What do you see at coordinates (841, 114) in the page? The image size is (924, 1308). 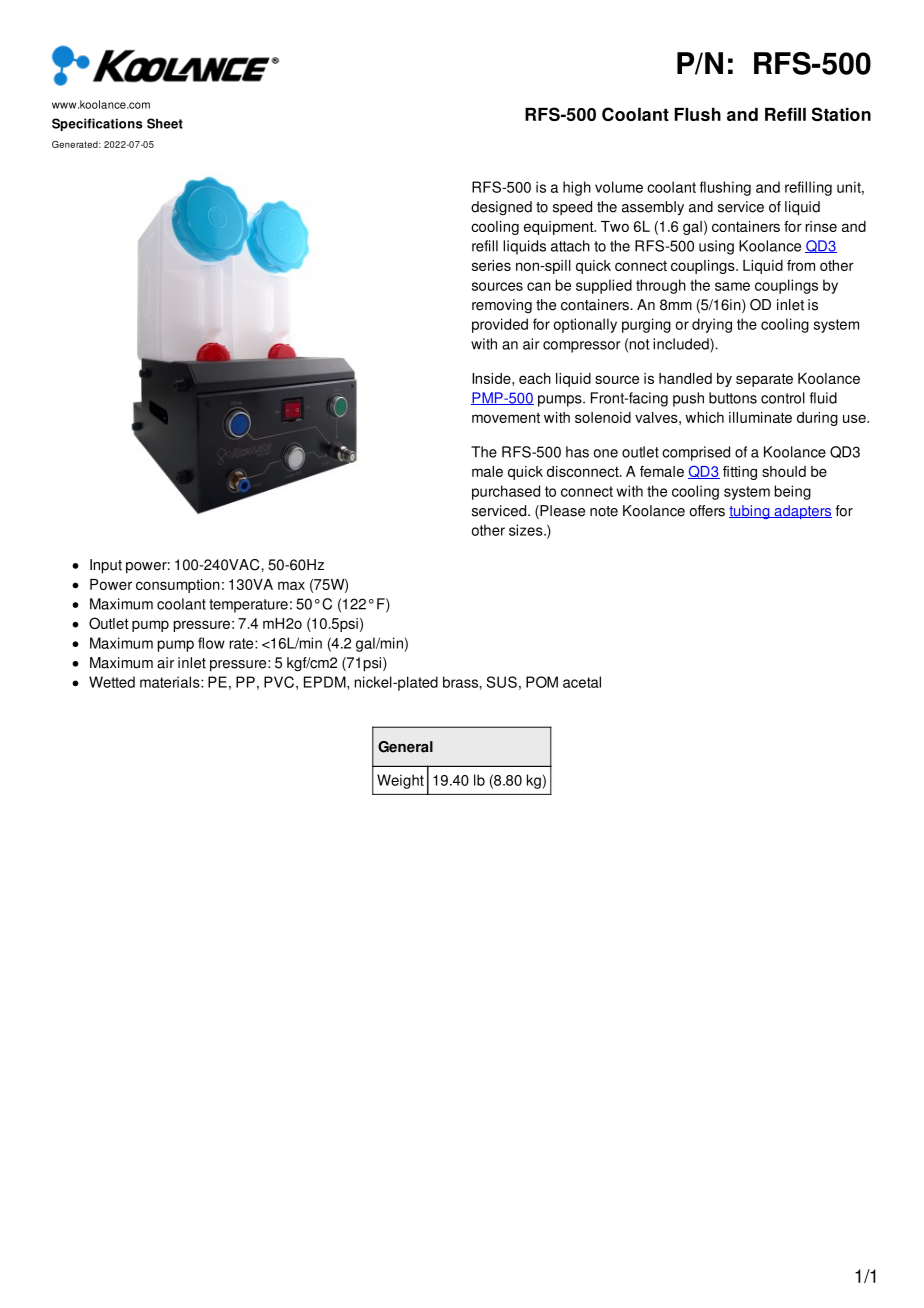 I see `Station` at bounding box center [841, 114].
